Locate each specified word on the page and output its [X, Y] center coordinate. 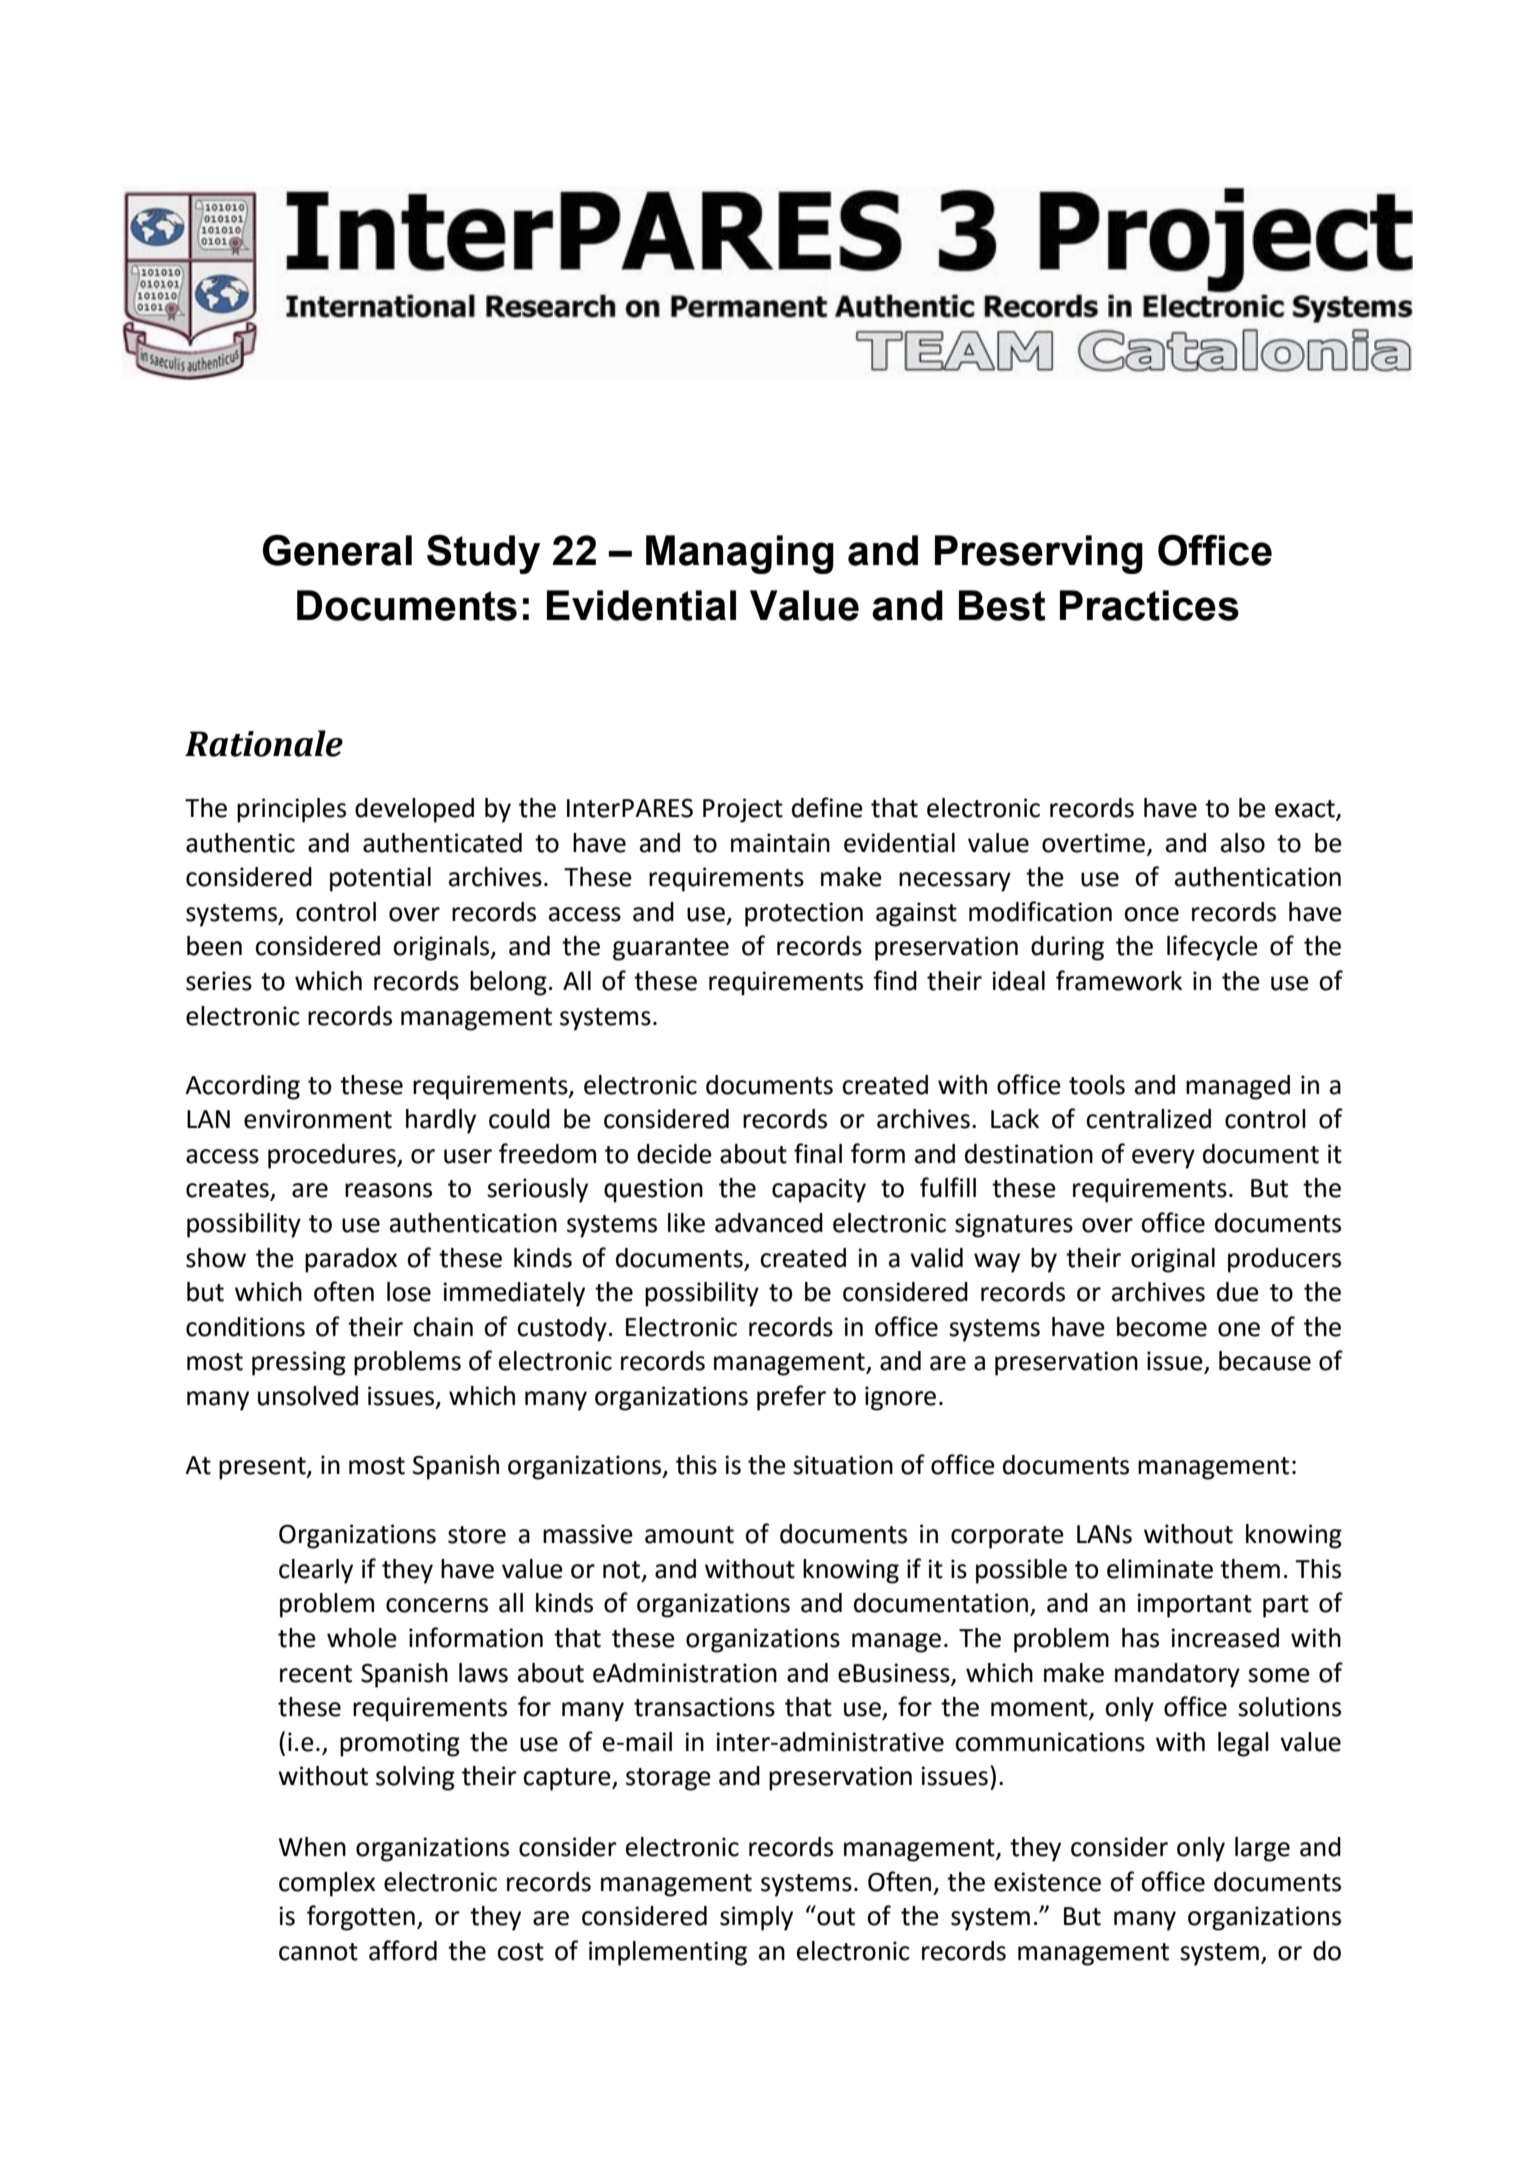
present [263, 1468]
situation [843, 1465]
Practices [1149, 605]
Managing [740, 554]
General [337, 550]
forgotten [361, 1918]
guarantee [671, 949]
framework [1119, 980]
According [242, 1087]
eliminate [1160, 1569]
